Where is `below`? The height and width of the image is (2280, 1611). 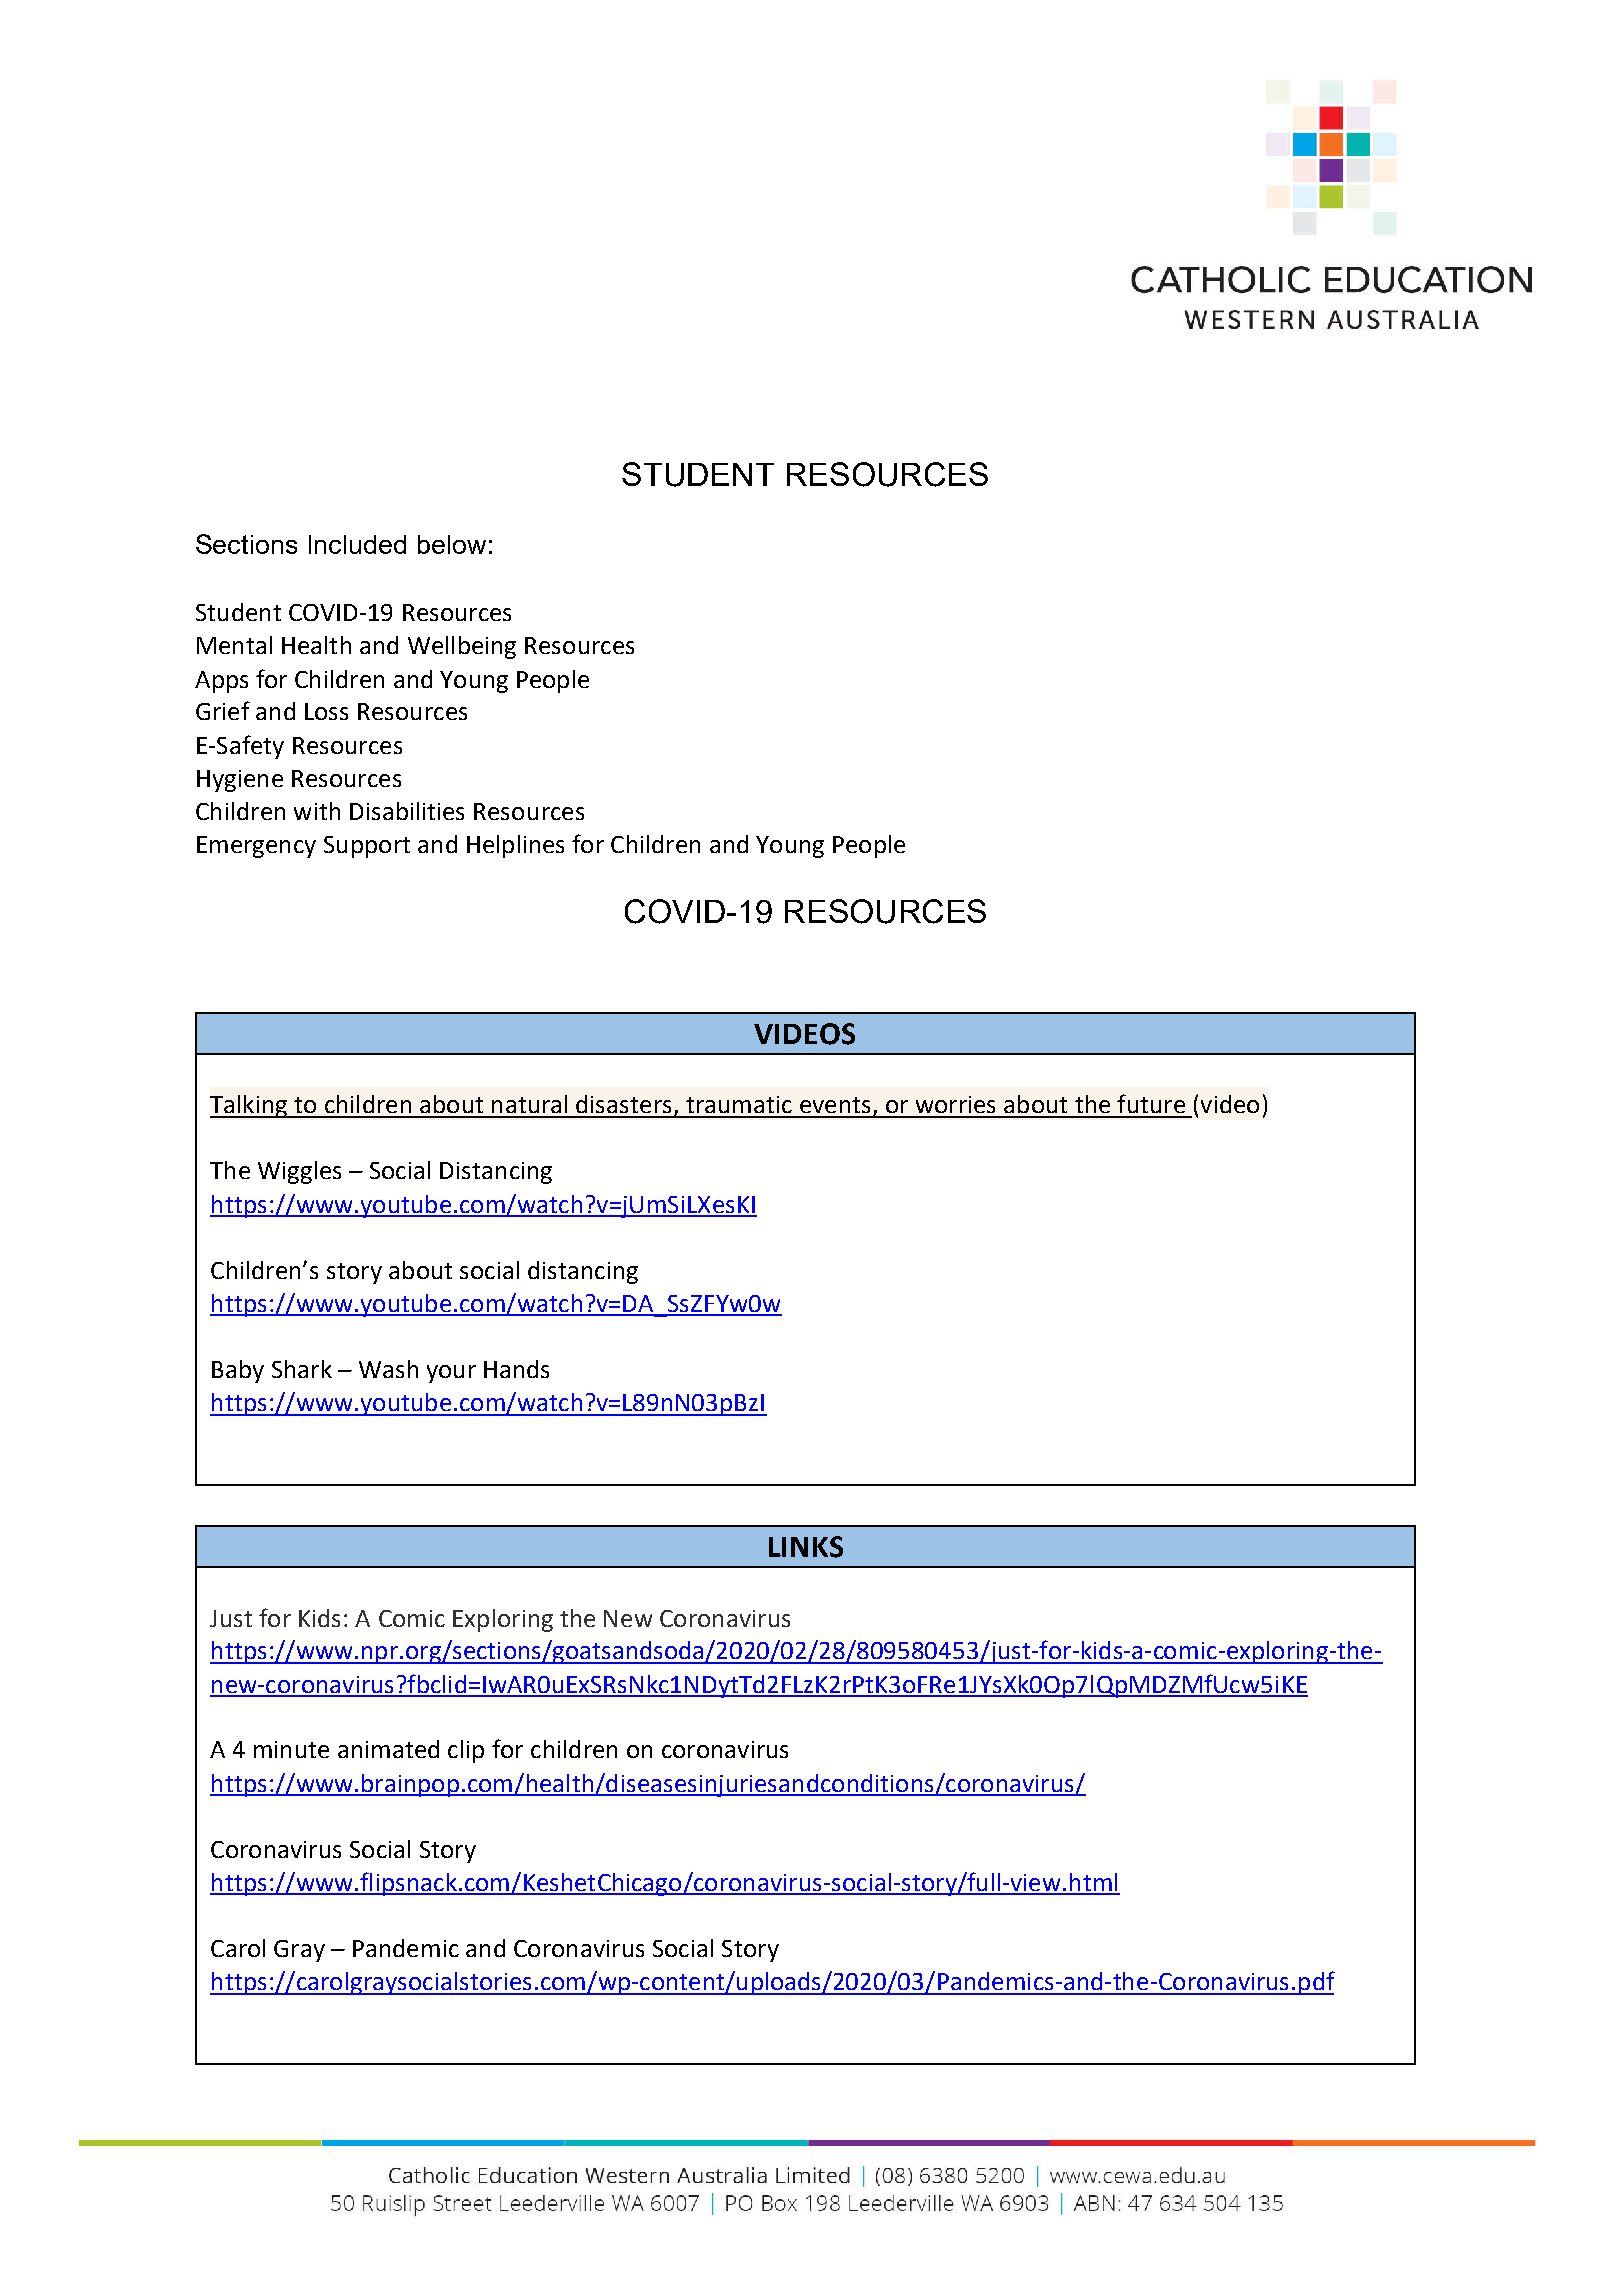 below is located at coordinates (452, 544).
